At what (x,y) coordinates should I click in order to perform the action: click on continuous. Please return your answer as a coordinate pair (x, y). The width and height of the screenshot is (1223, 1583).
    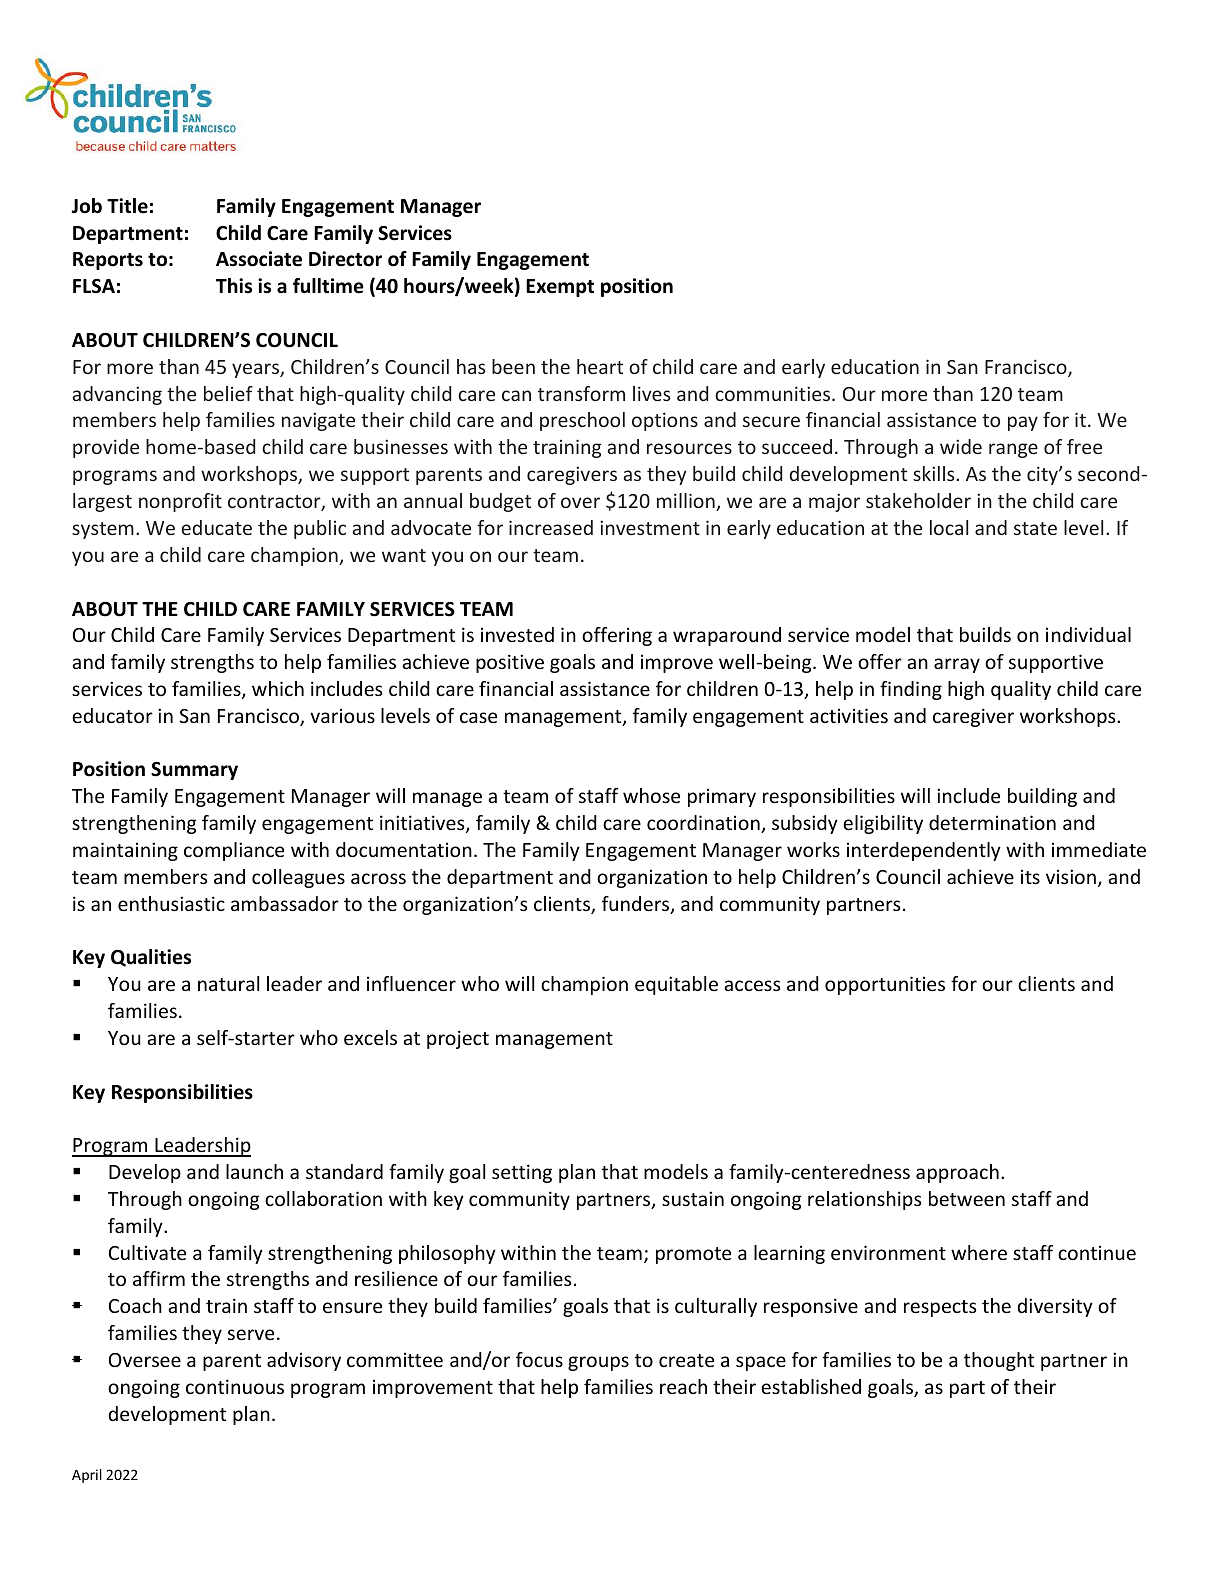
    Looking at the image, I should click on (235, 1386).
